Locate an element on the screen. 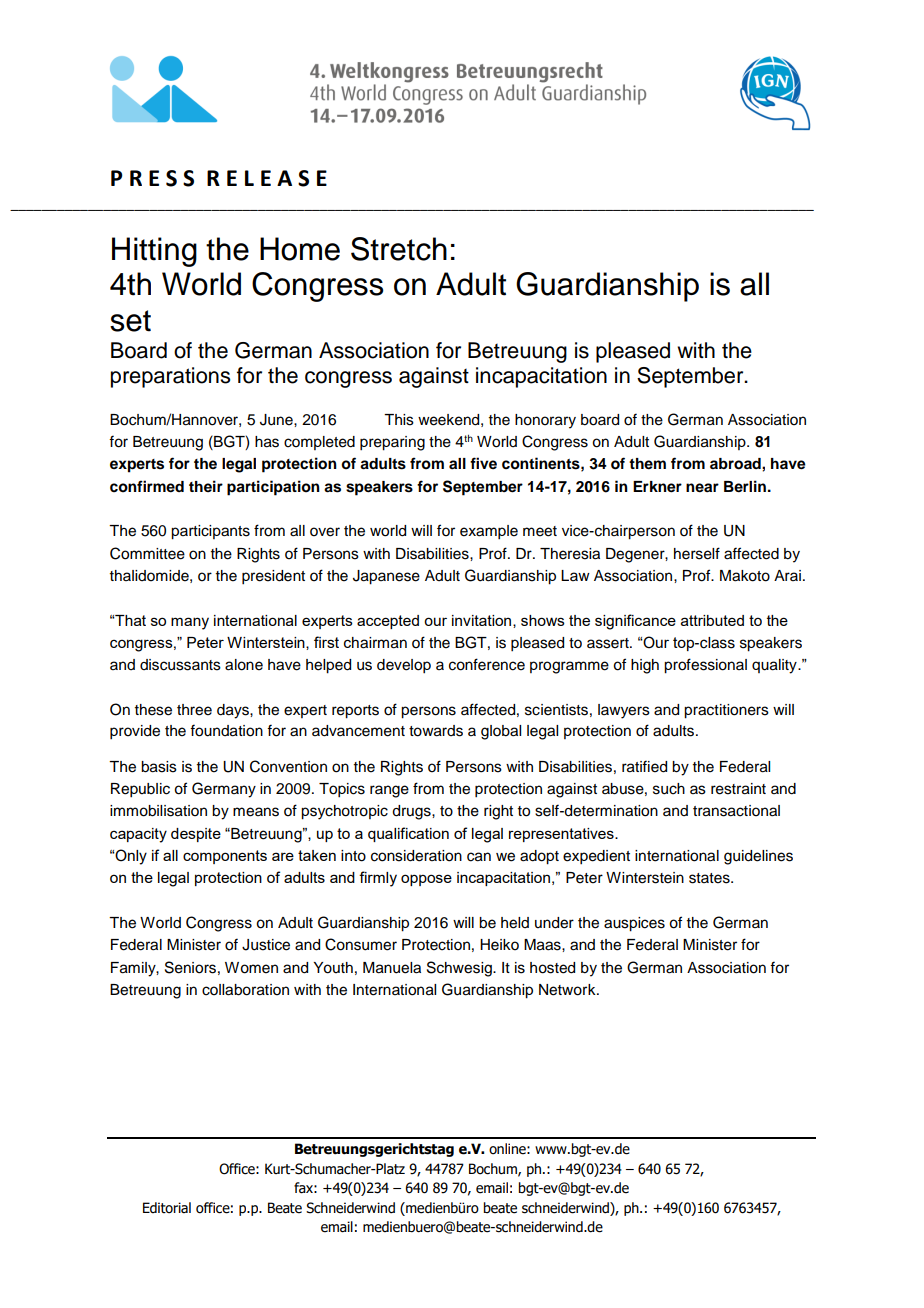 The image size is (924, 1308). honorary is located at coordinates (545, 421).
